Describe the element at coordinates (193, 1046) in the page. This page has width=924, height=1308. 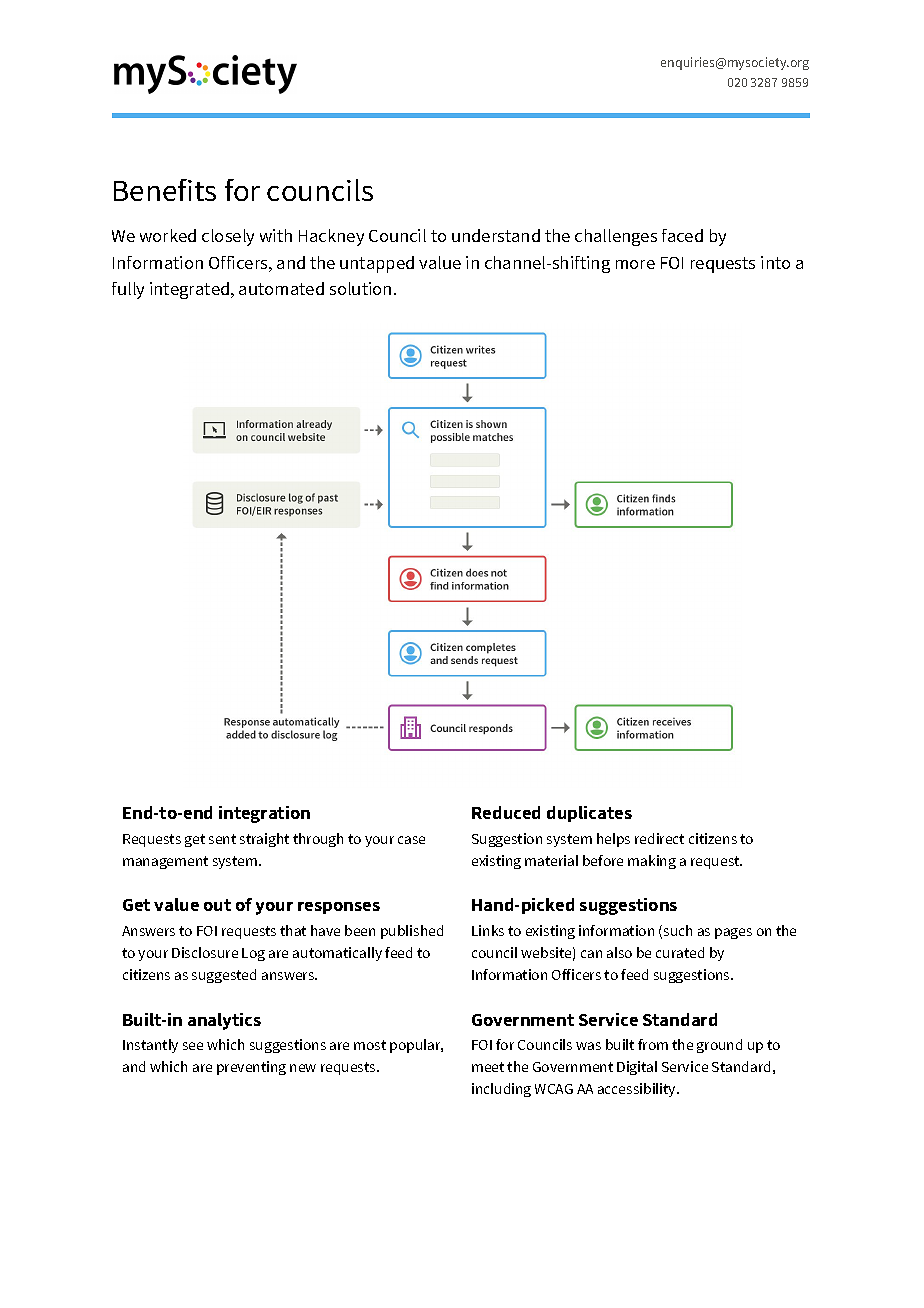
I see `see` at that location.
